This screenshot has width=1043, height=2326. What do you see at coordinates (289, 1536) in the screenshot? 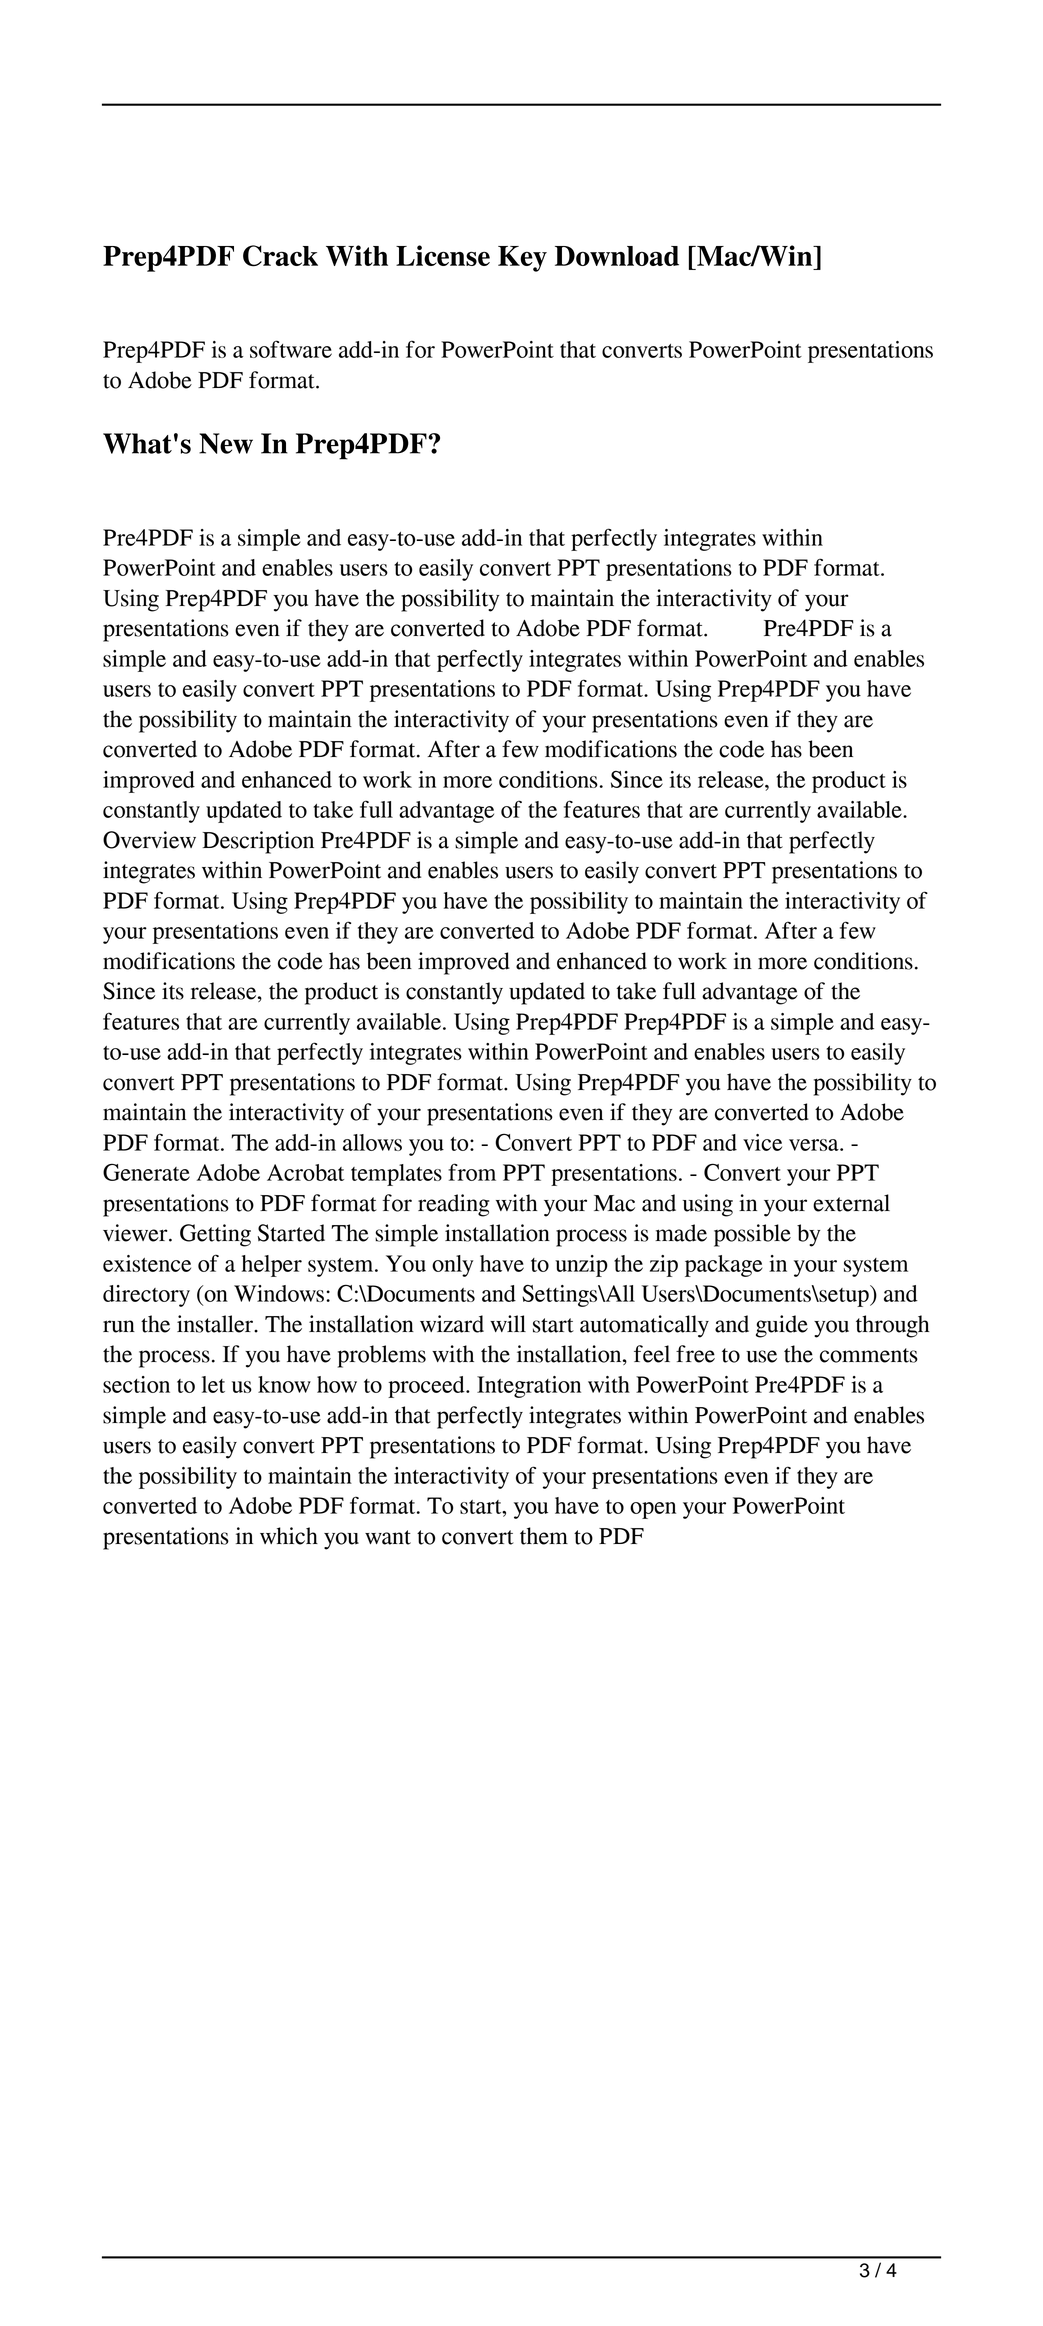
I see `which` at bounding box center [289, 1536].
